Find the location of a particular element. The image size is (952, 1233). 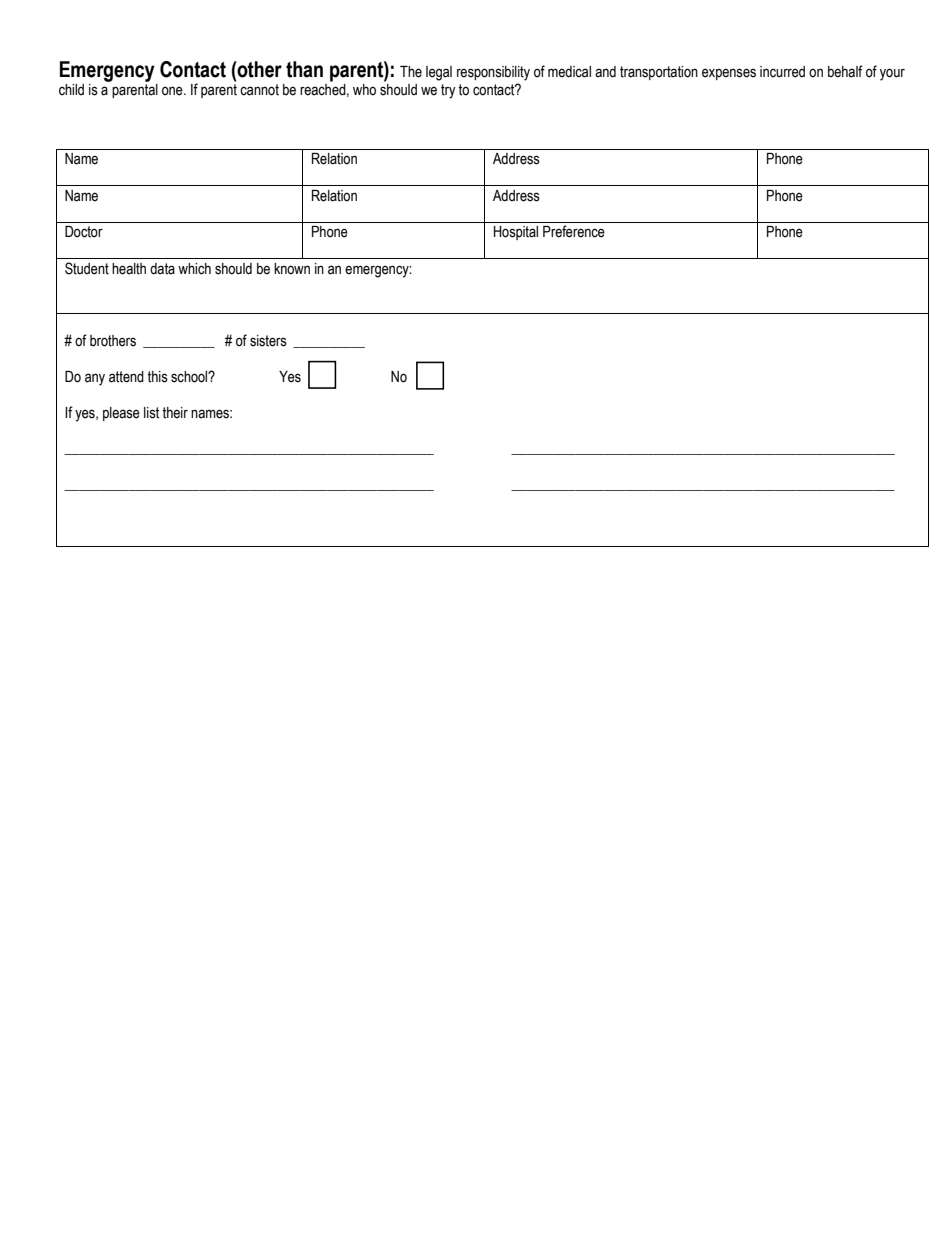

cannot is located at coordinates (259, 90).
